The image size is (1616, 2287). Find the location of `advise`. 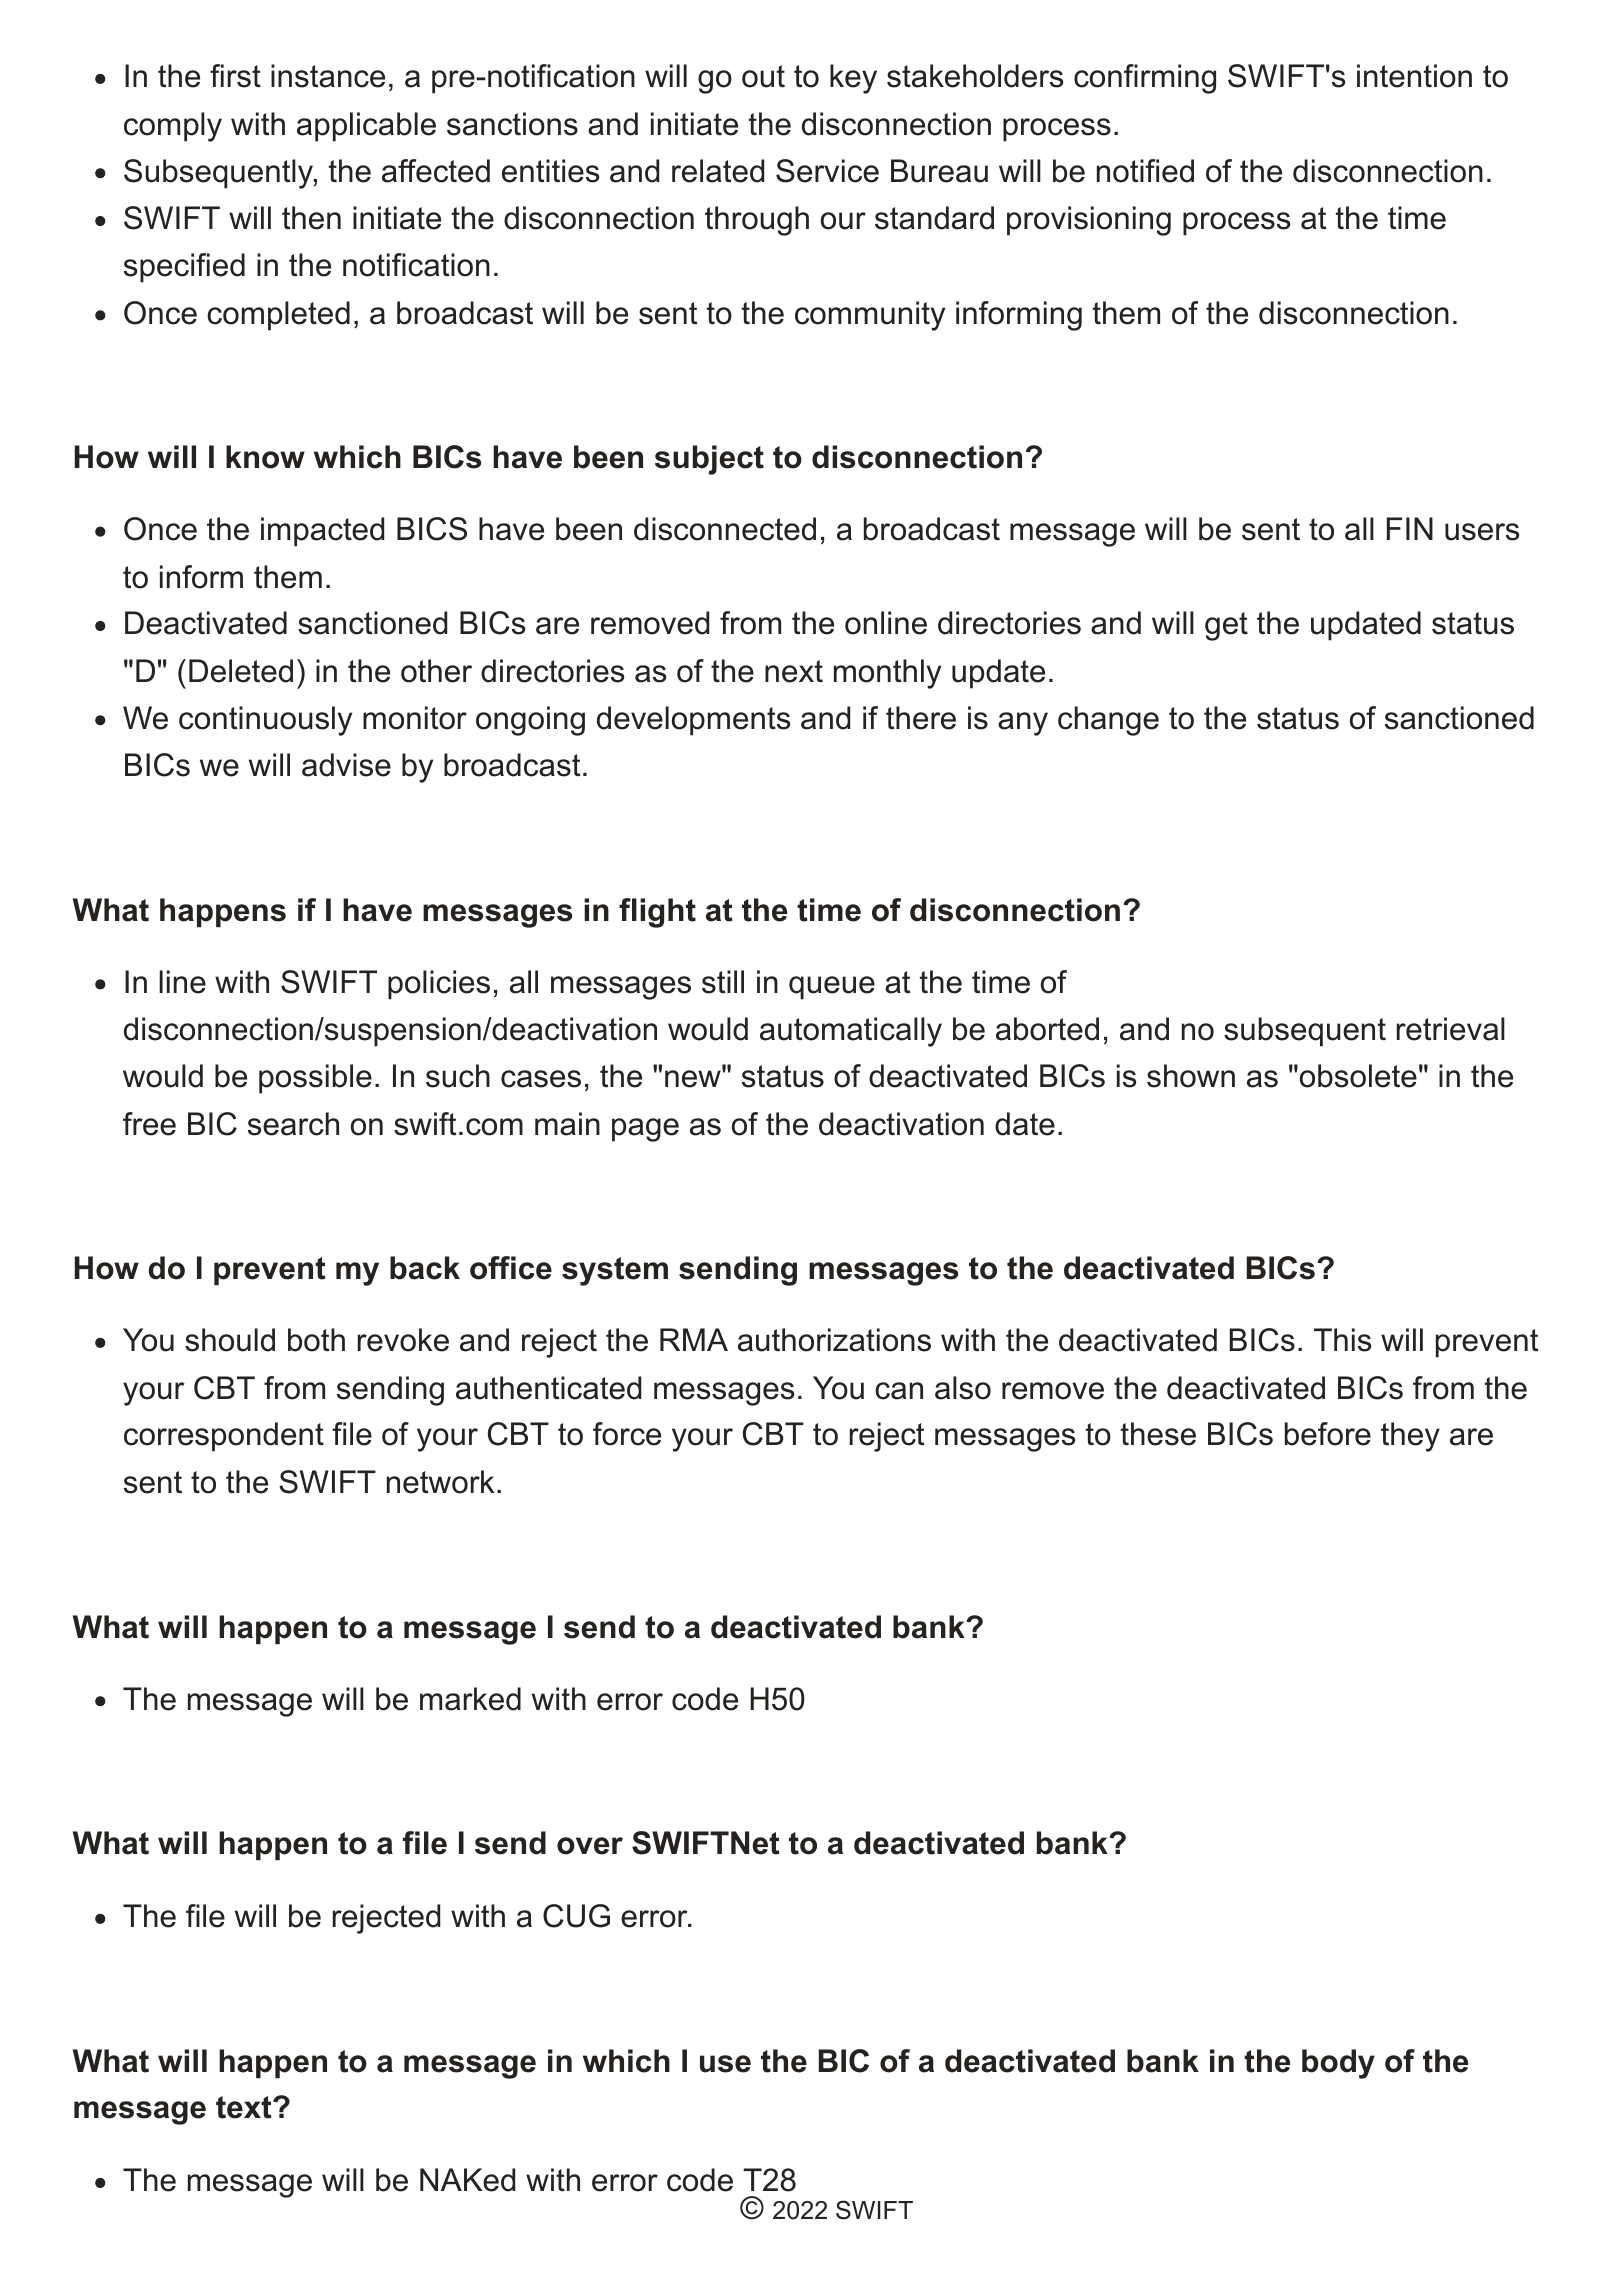

advise is located at coordinates (346, 765).
